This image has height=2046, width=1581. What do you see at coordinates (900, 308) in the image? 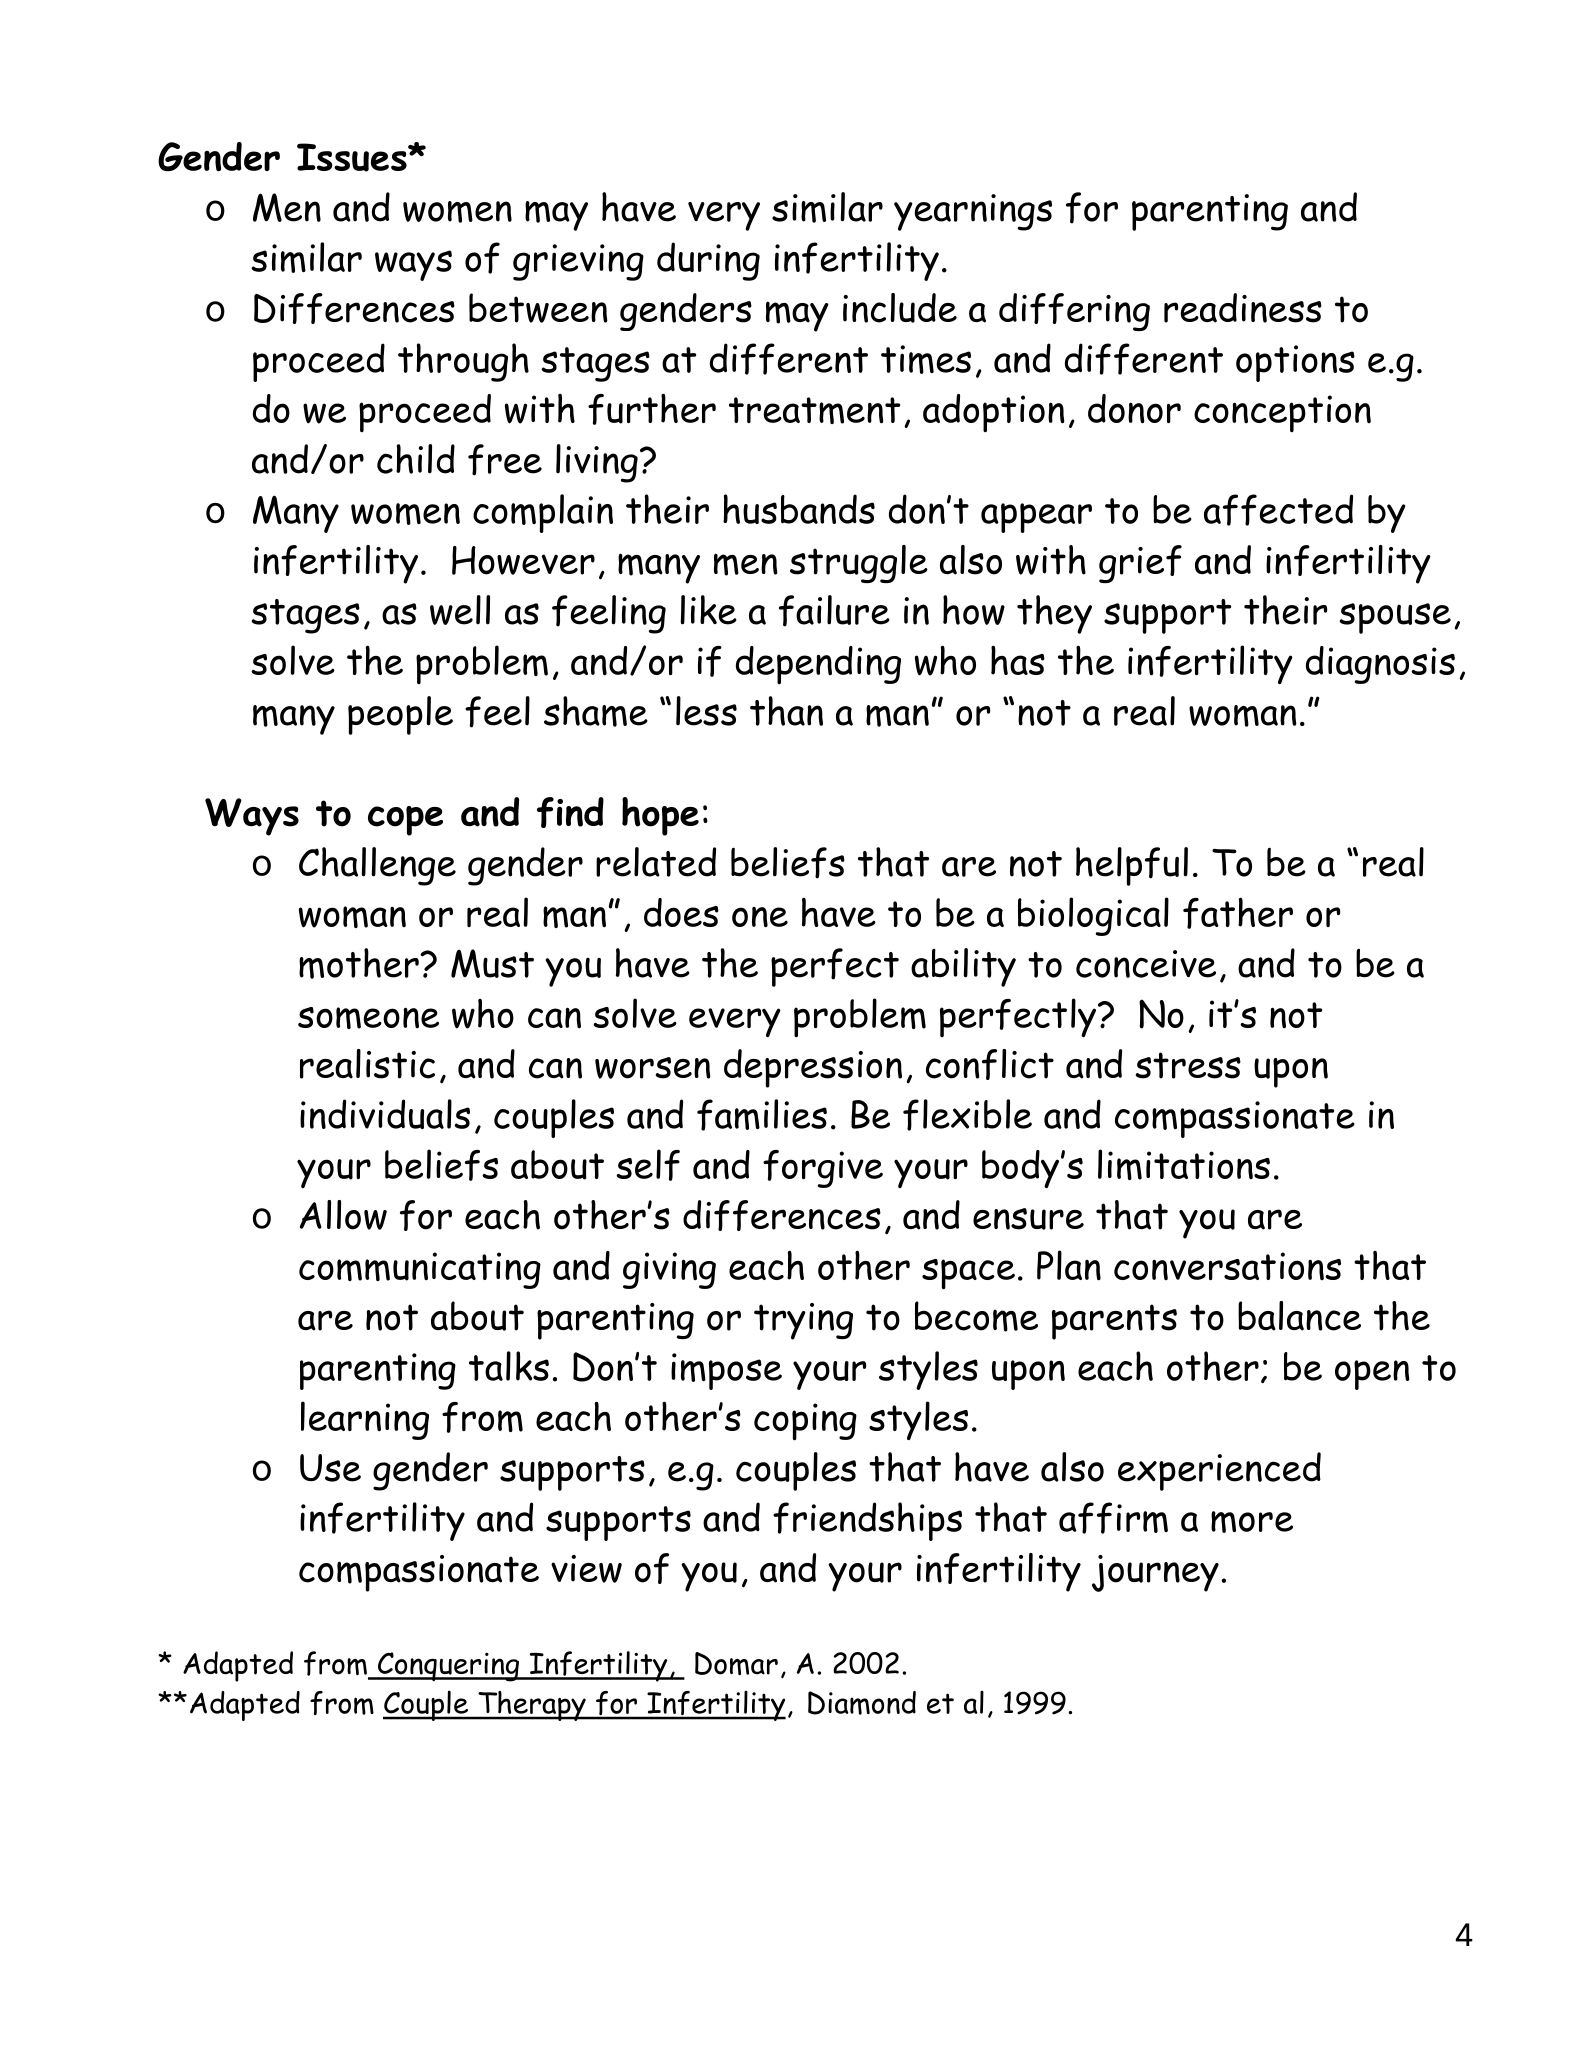
I see `include` at bounding box center [900, 308].
